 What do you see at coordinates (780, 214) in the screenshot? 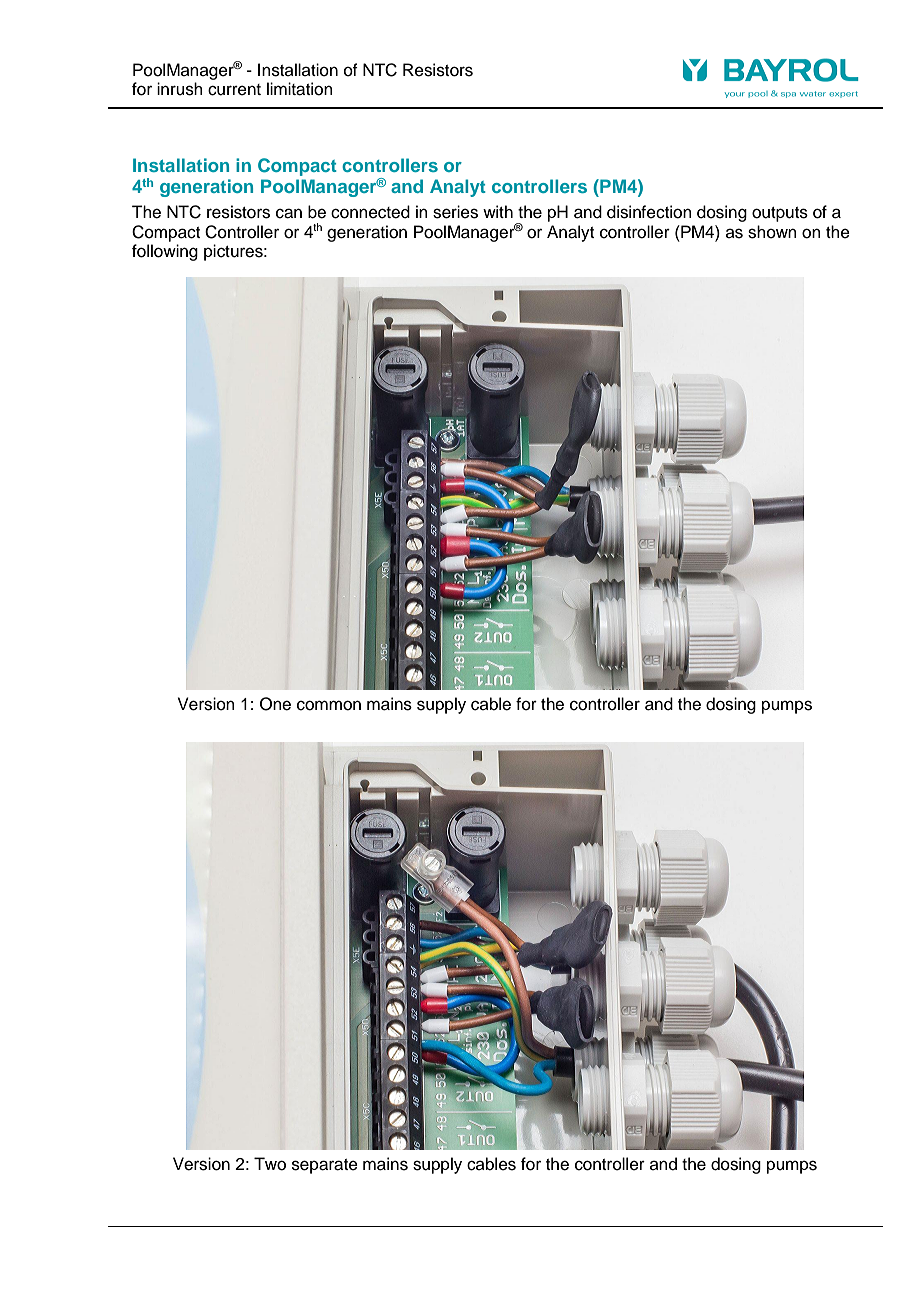
I see `outputs` at bounding box center [780, 214].
